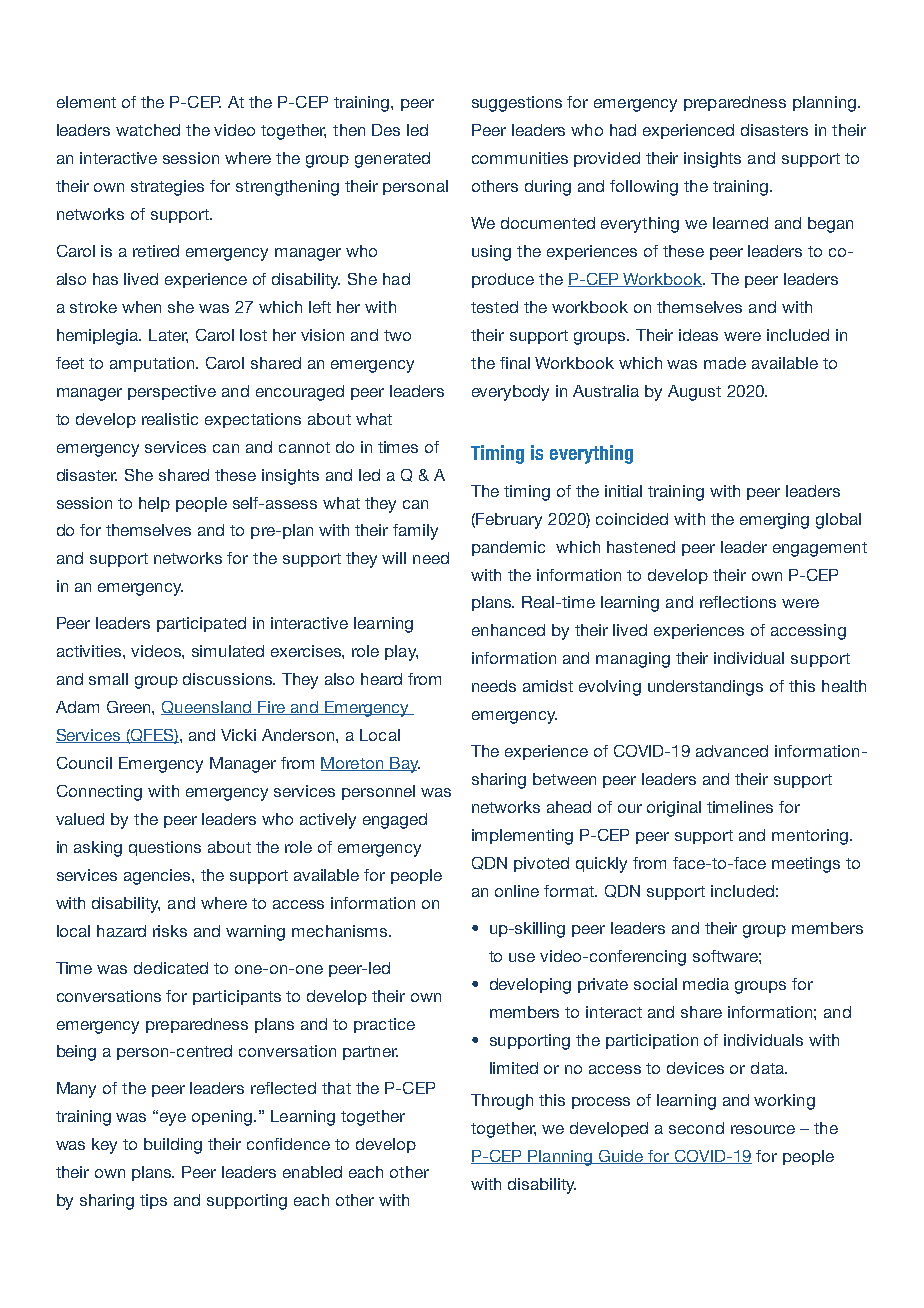 This page has width=924, height=1308. What do you see at coordinates (509, 521) in the page?
I see `February` at bounding box center [509, 521].
